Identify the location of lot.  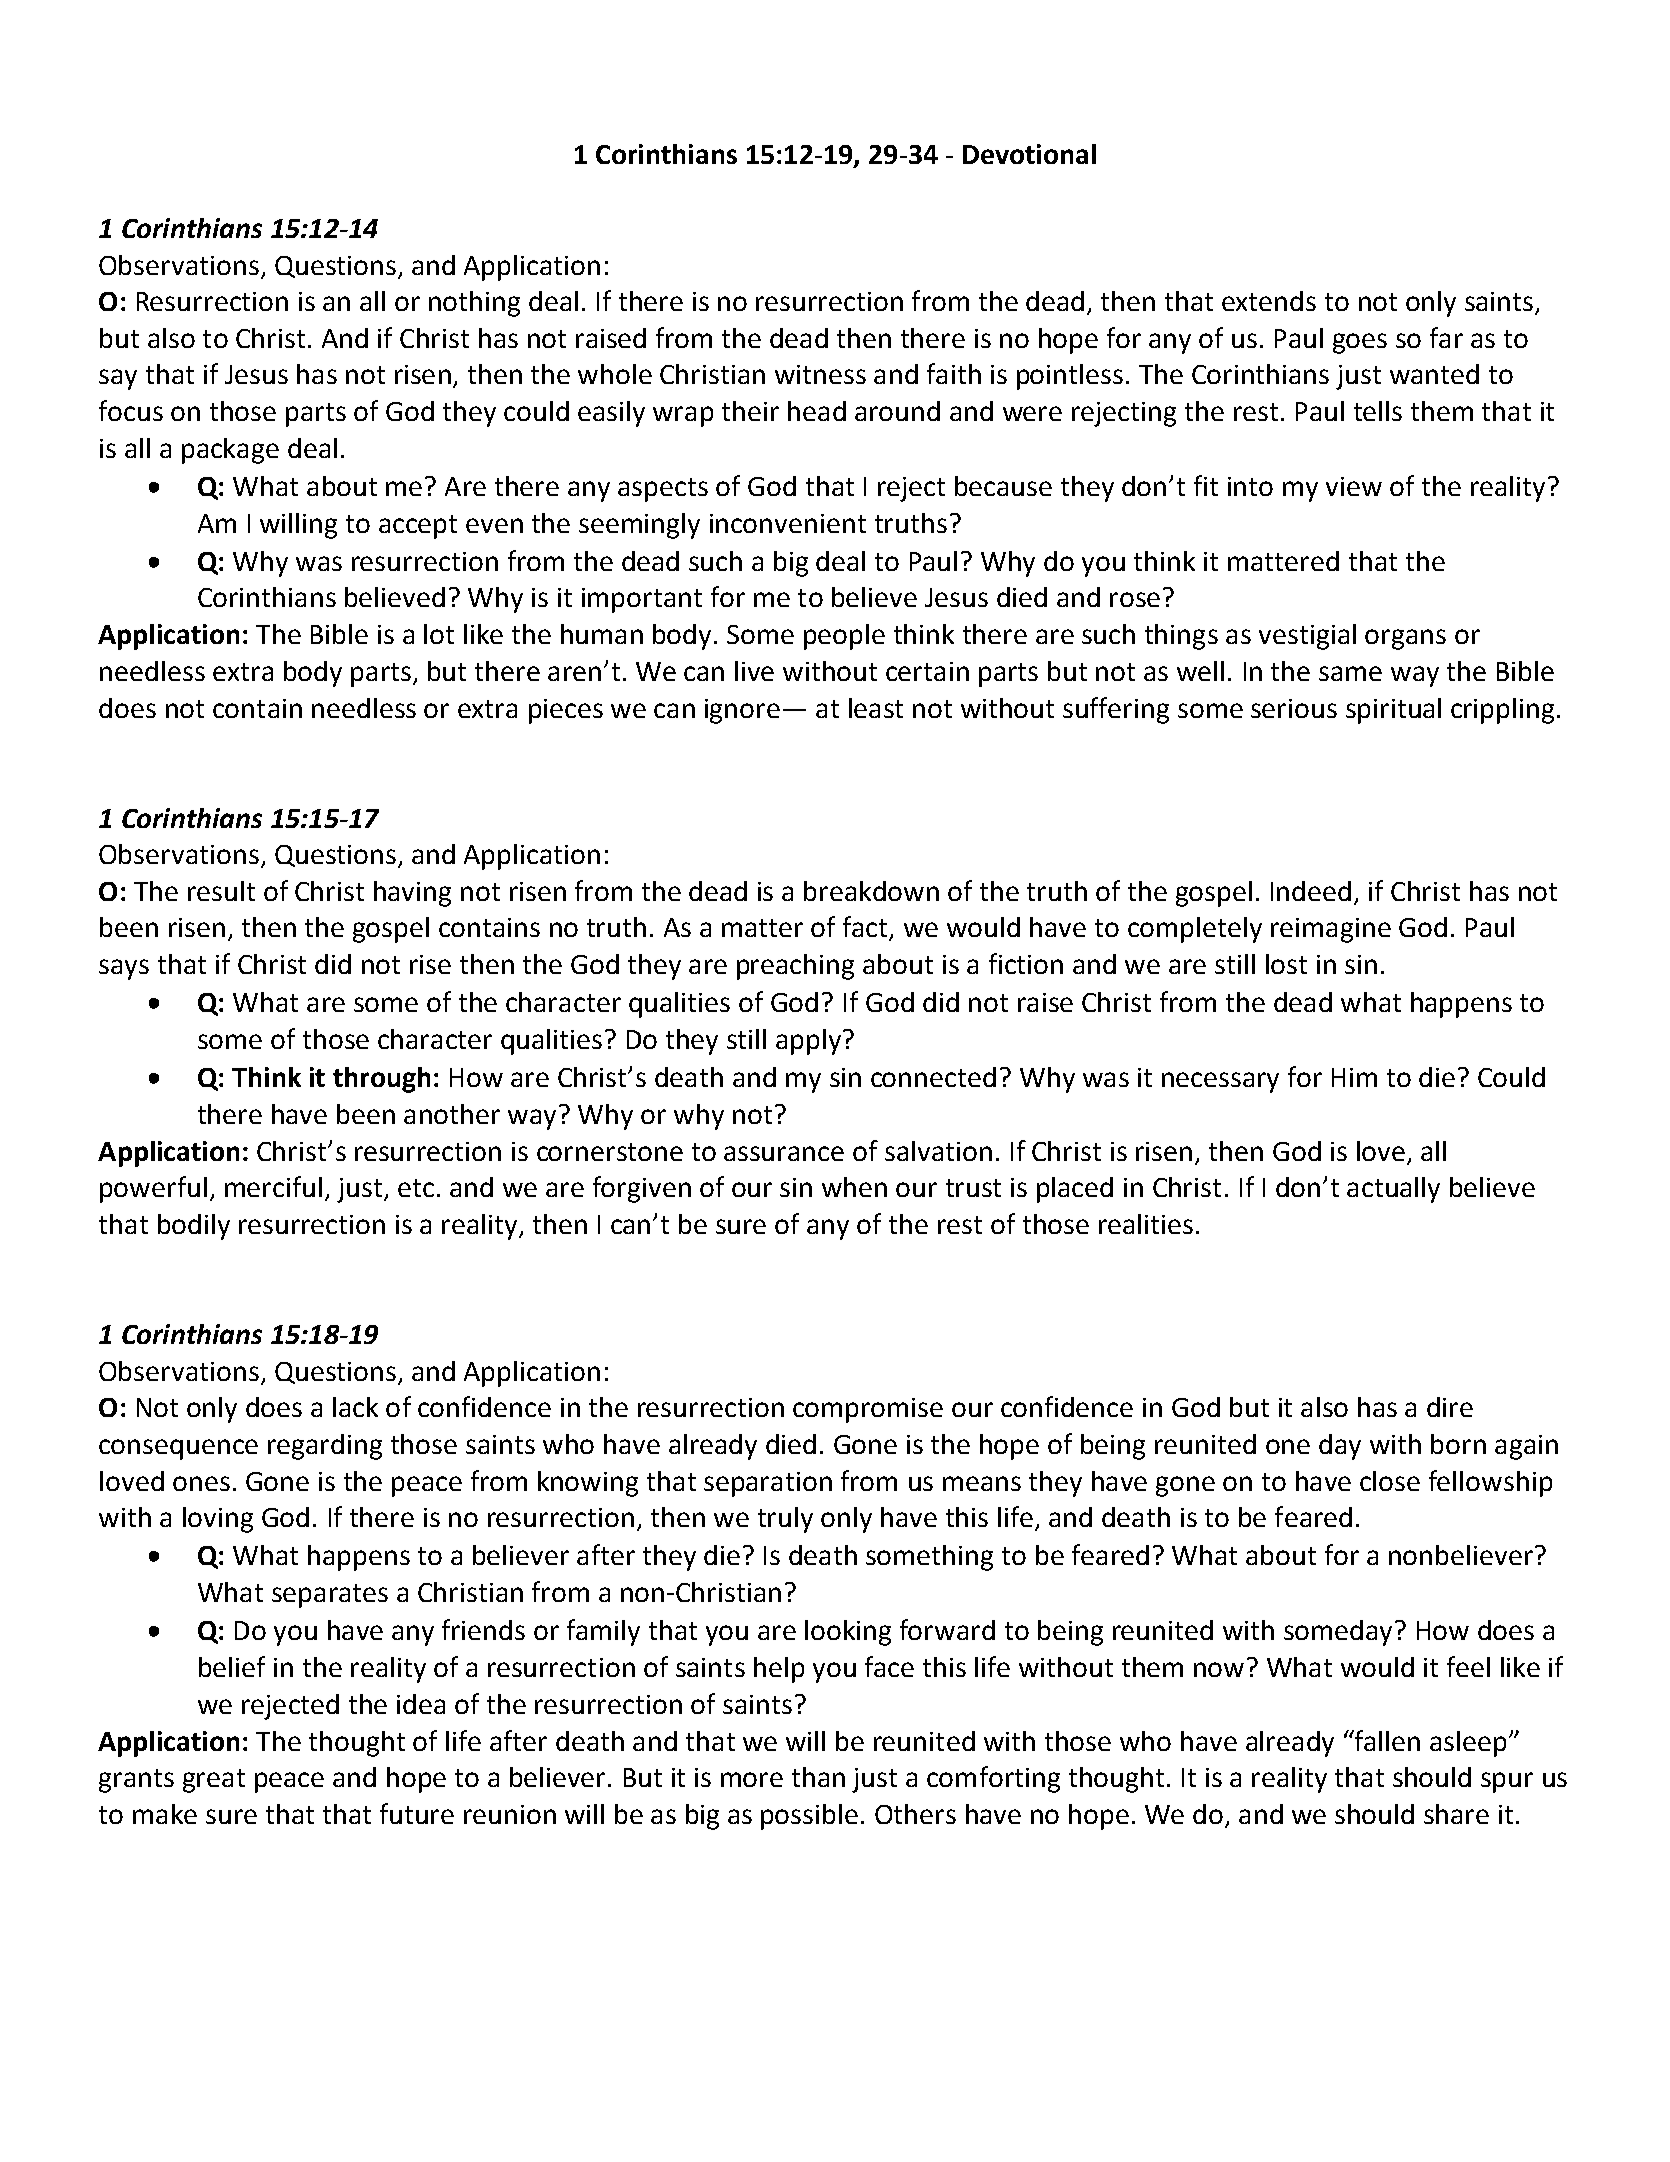
(439, 634).
